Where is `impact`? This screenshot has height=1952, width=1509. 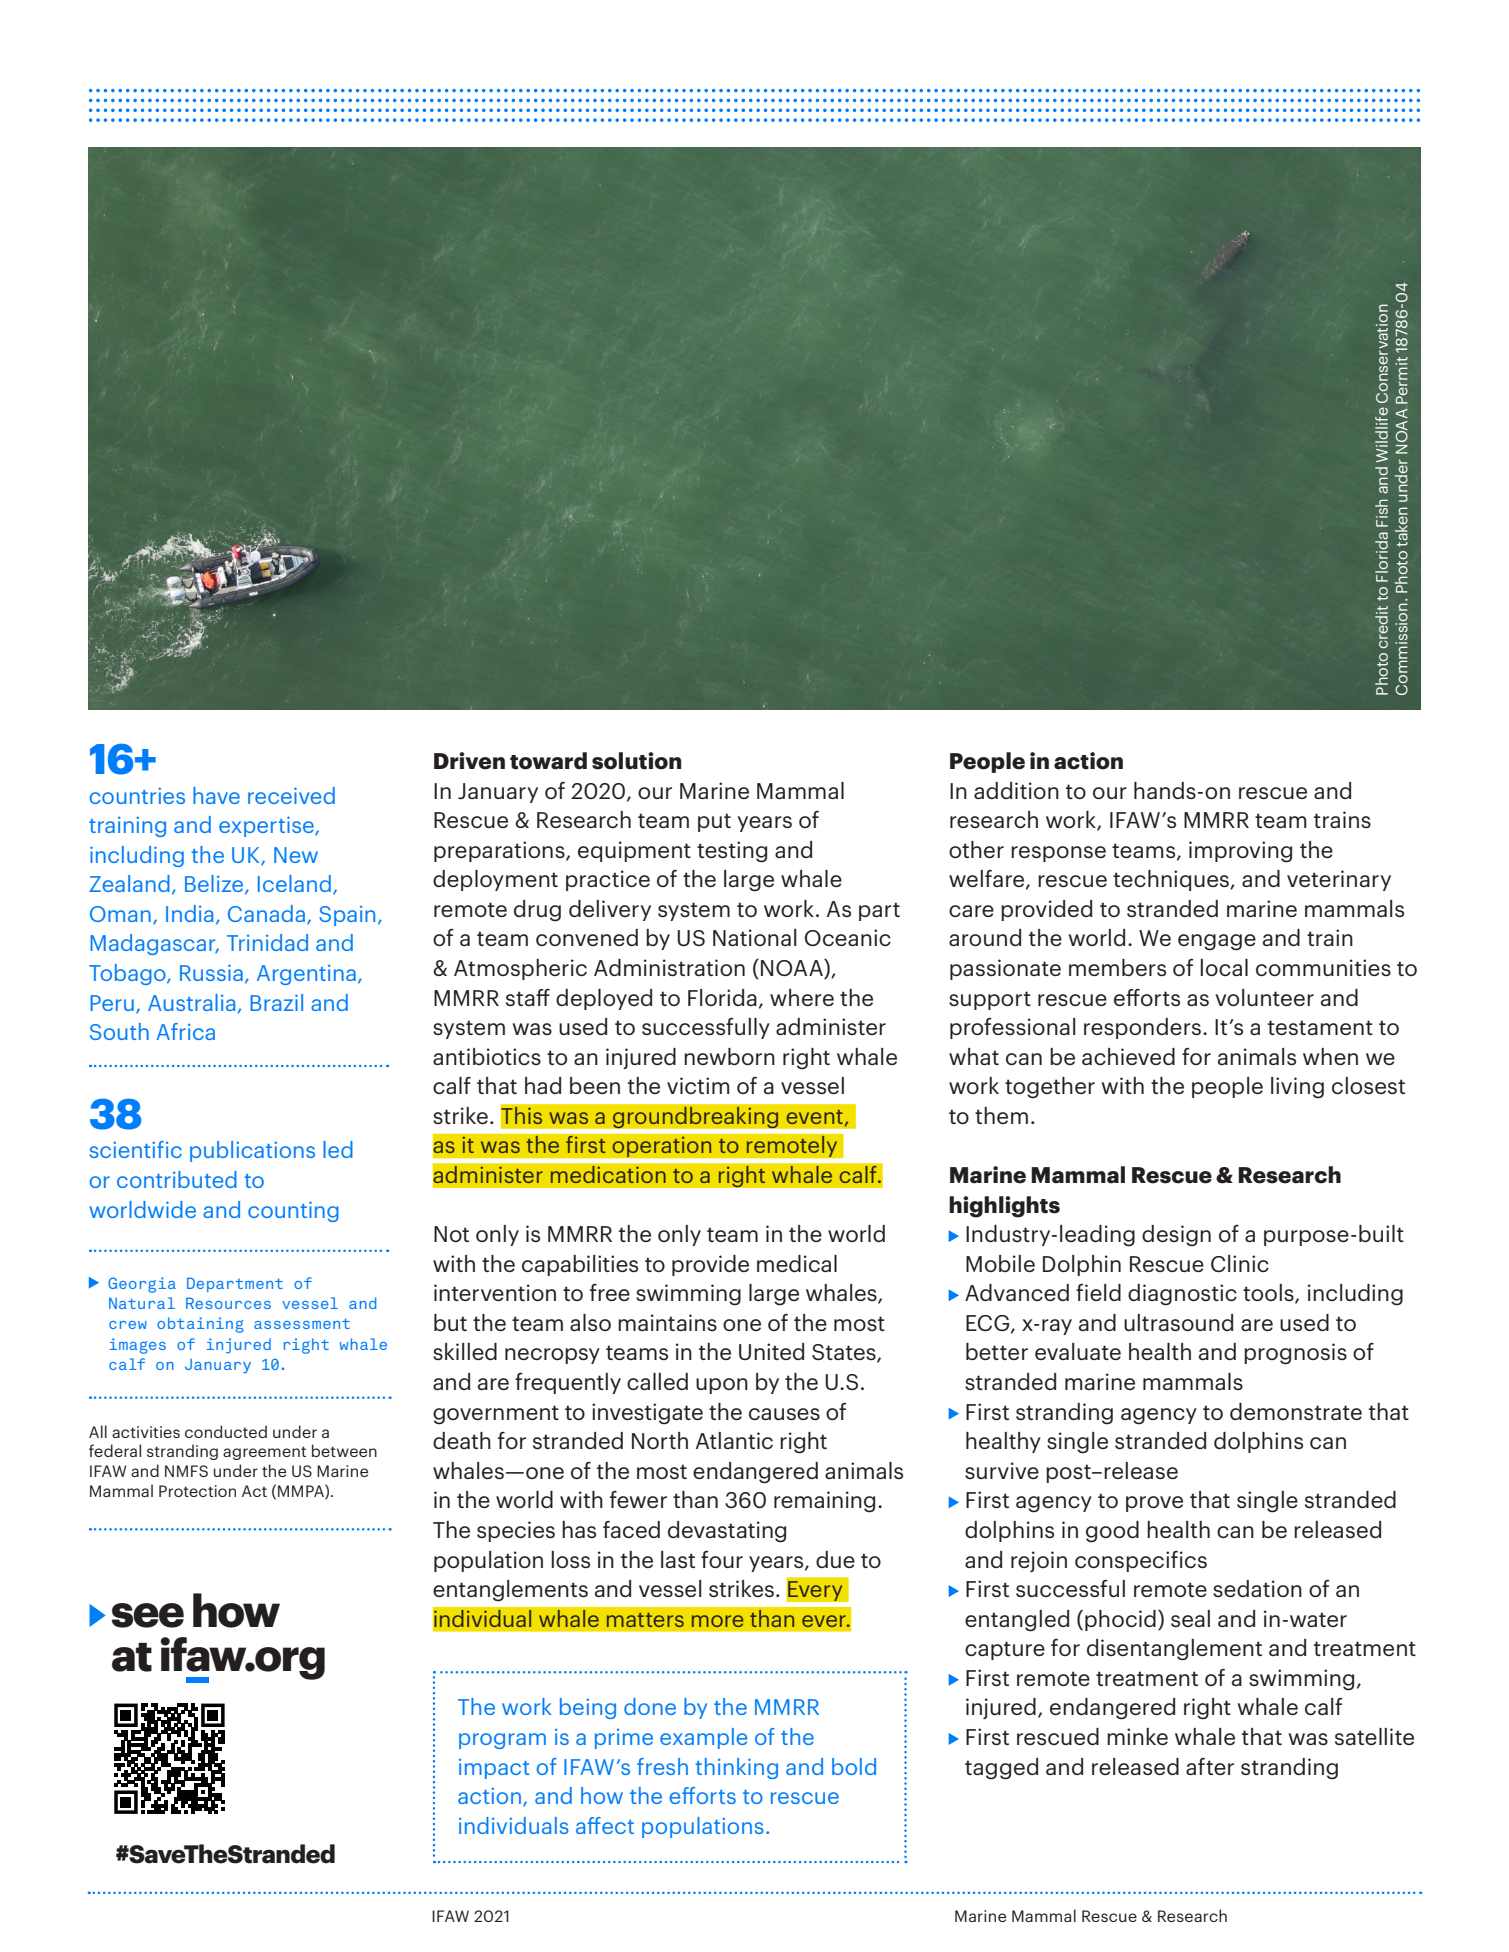
impact is located at coordinates (494, 1769).
